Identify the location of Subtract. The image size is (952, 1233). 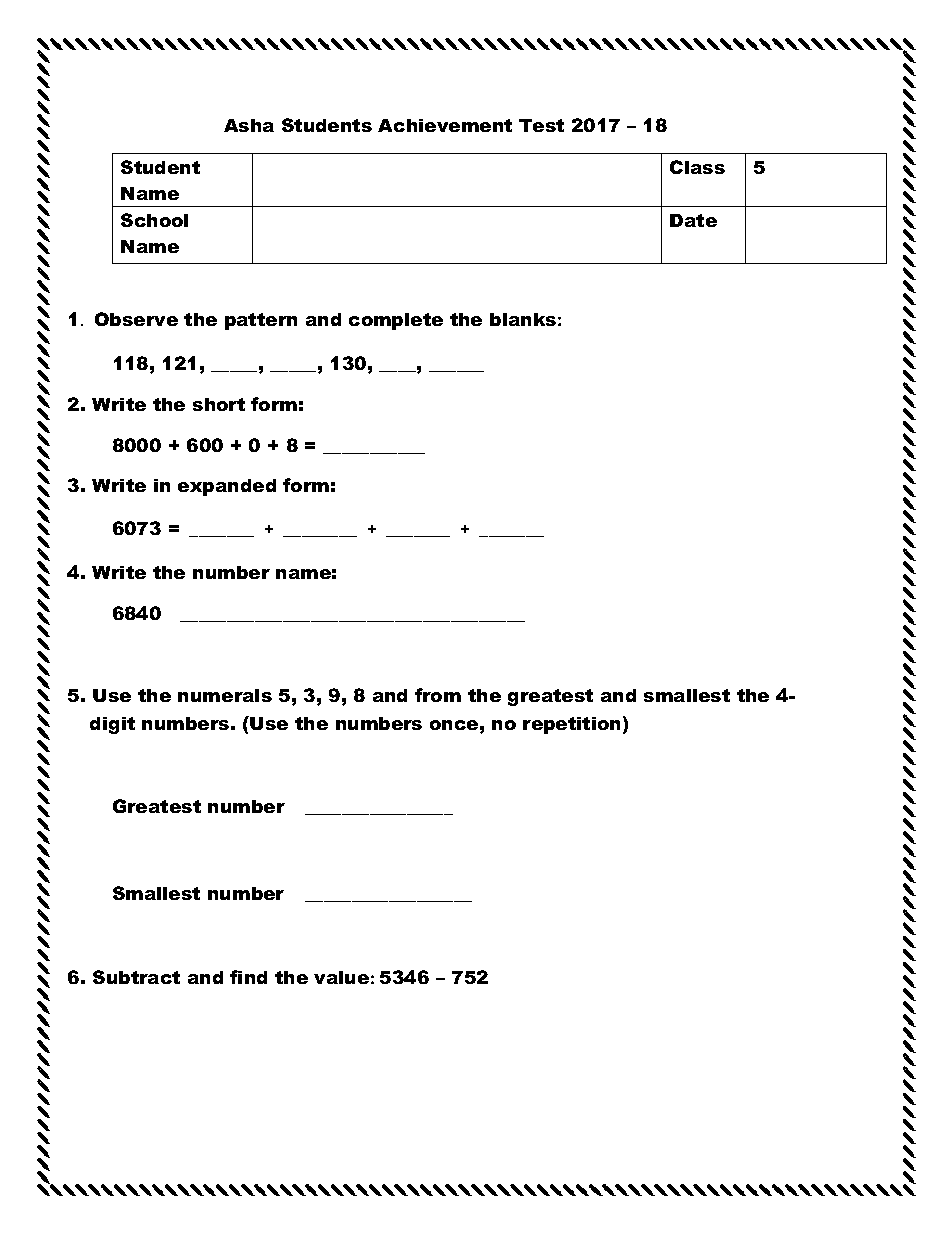
(136, 977).
